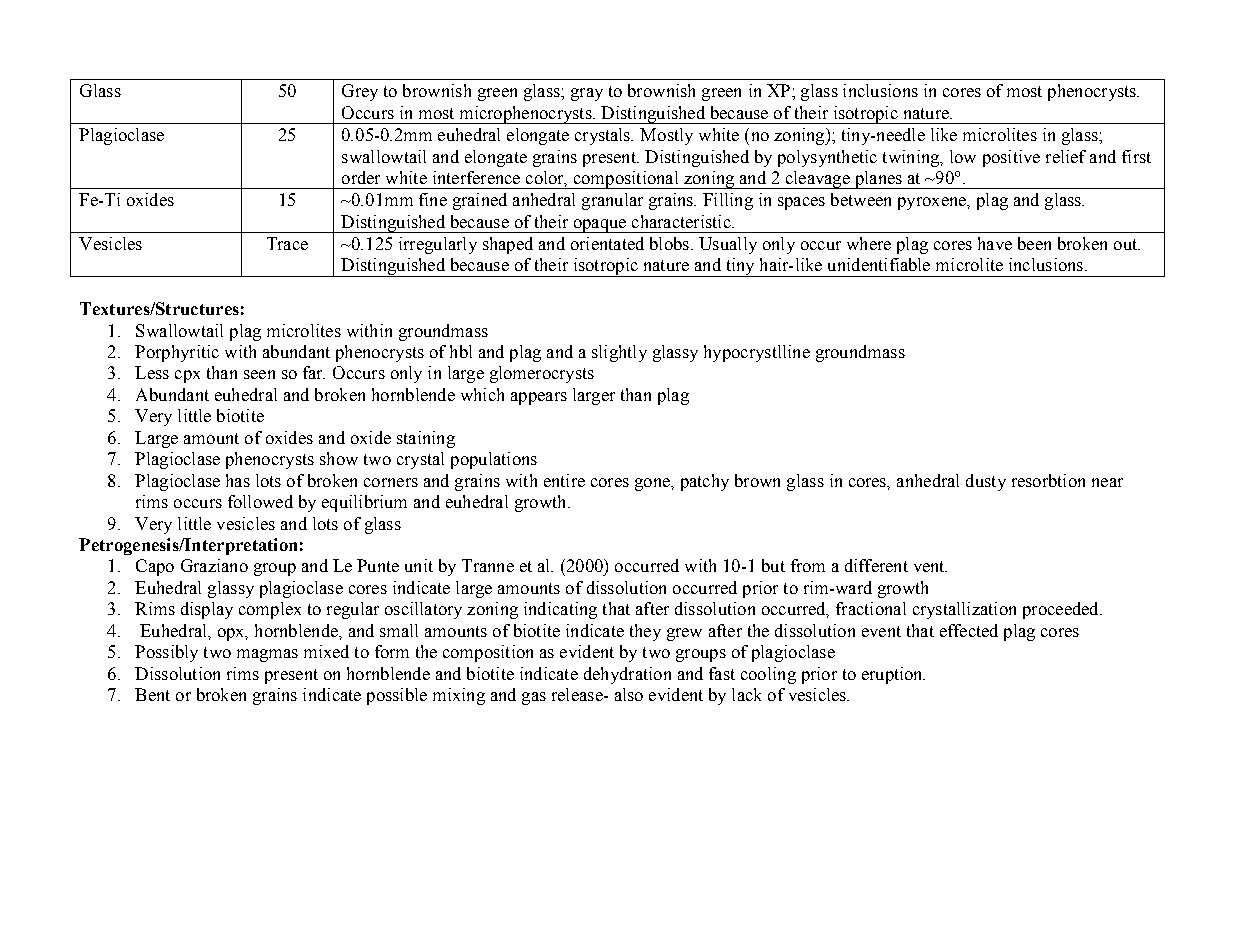  What do you see at coordinates (360, 92) in the screenshot?
I see `Grey` at bounding box center [360, 92].
